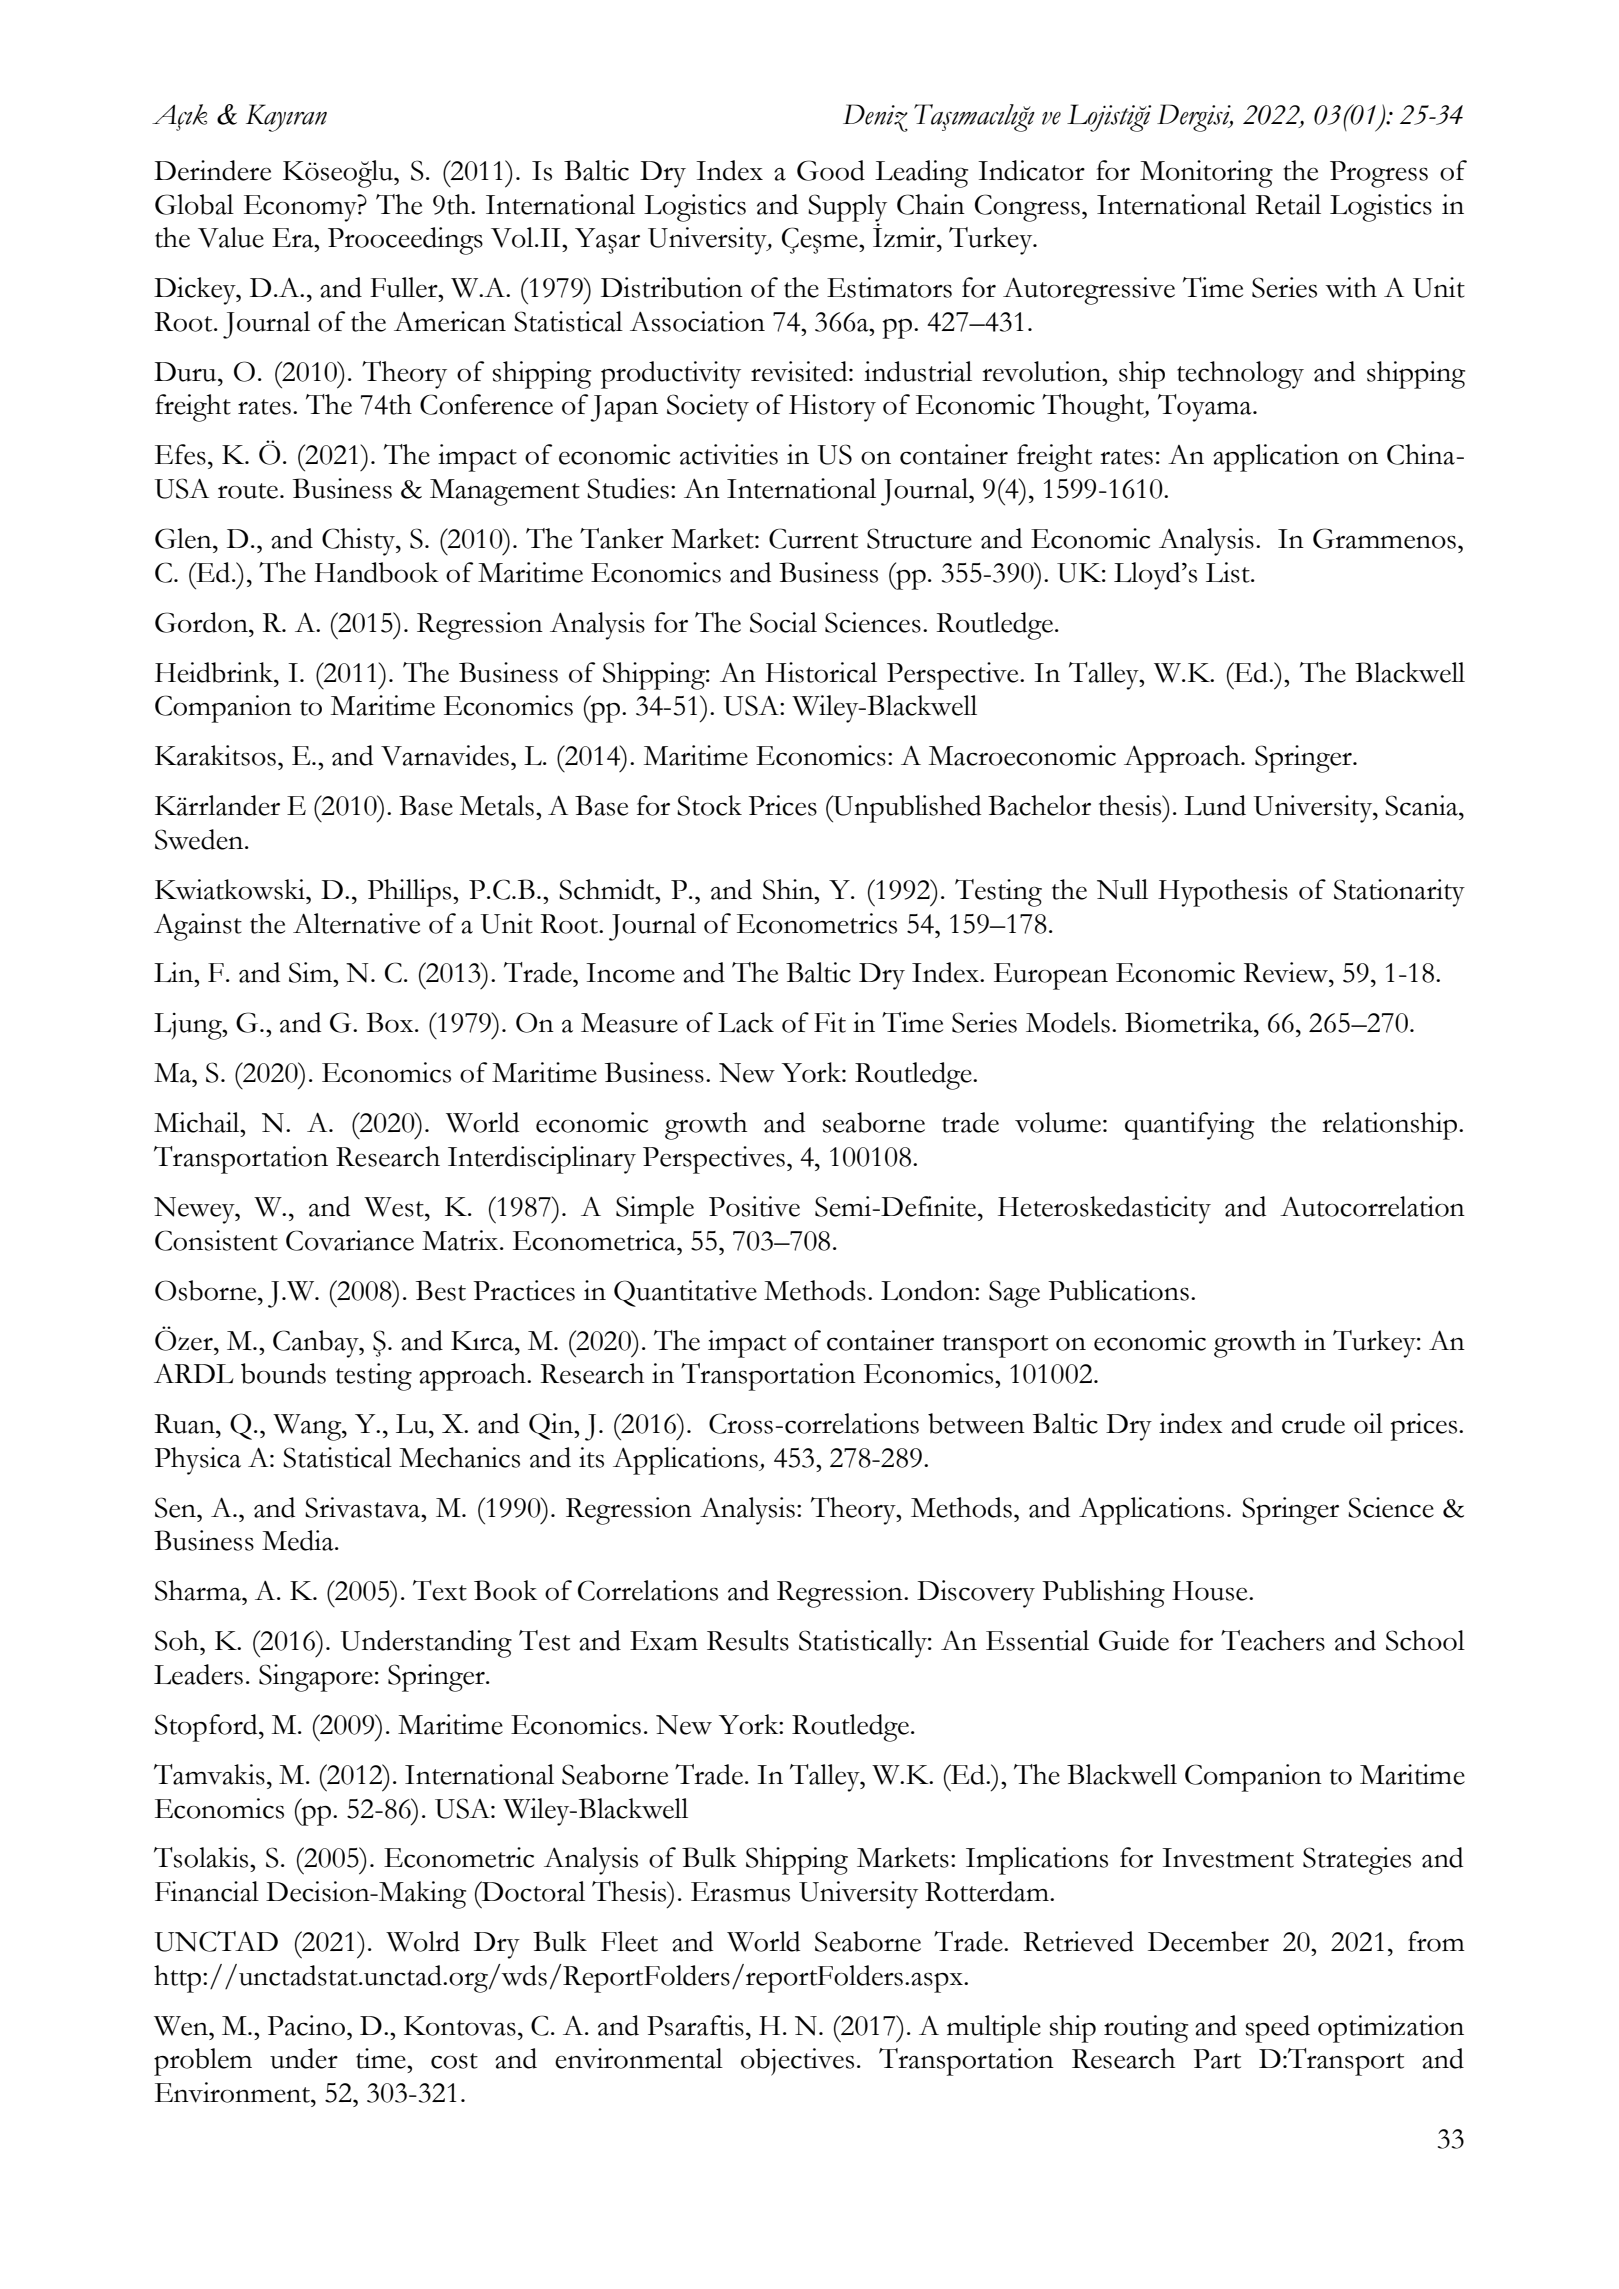 The width and height of the page is (1619, 2289). Describe the element at coordinates (1288, 204) in the page. I see `Retail` at that location.
